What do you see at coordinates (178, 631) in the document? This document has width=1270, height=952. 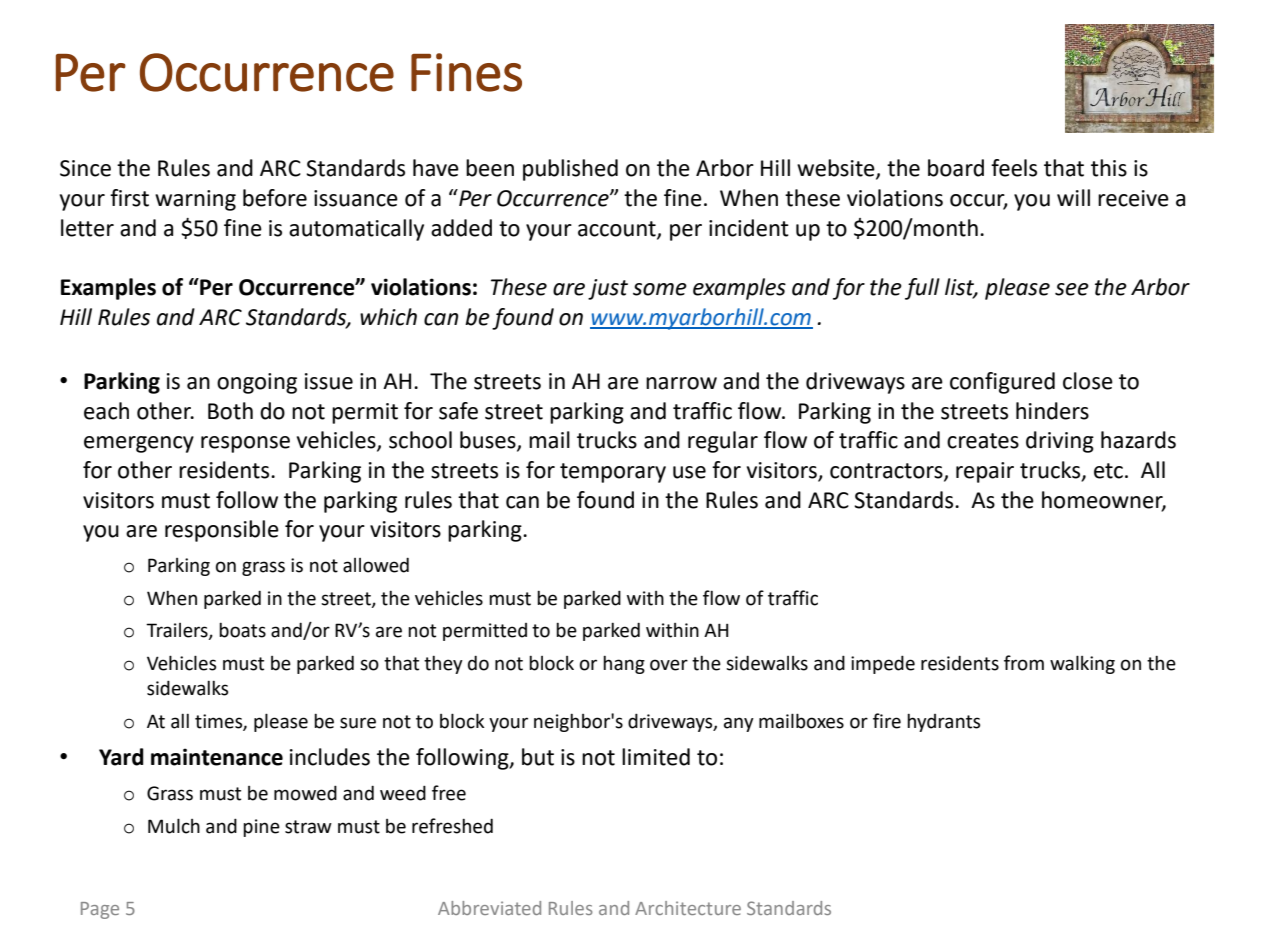 I see `Trailers` at bounding box center [178, 631].
